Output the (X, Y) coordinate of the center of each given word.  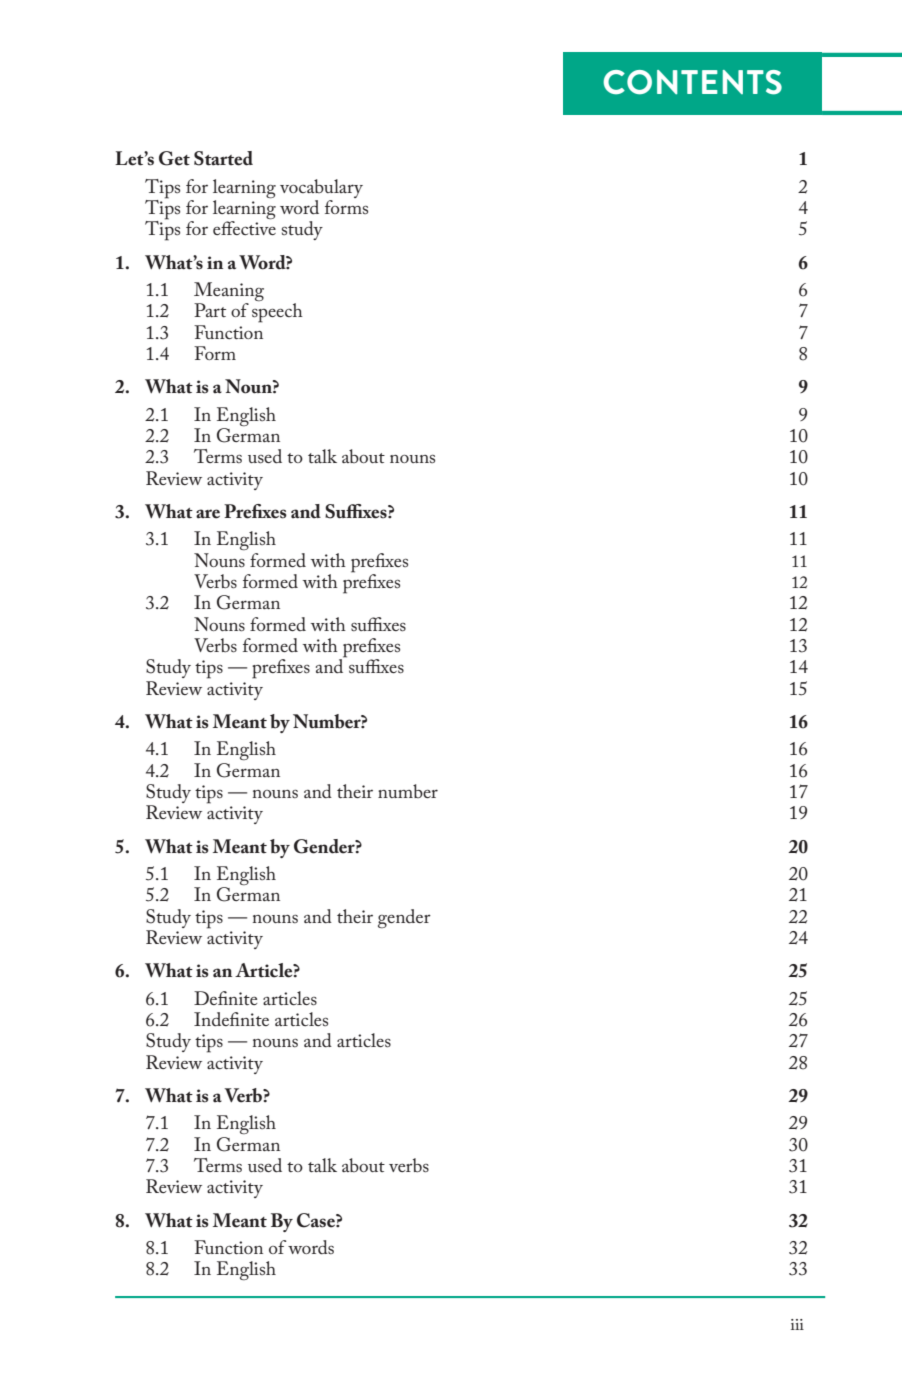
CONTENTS (692, 82)
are (208, 514)
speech (277, 313)
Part (210, 310)
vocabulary (321, 188)
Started (223, 158)
